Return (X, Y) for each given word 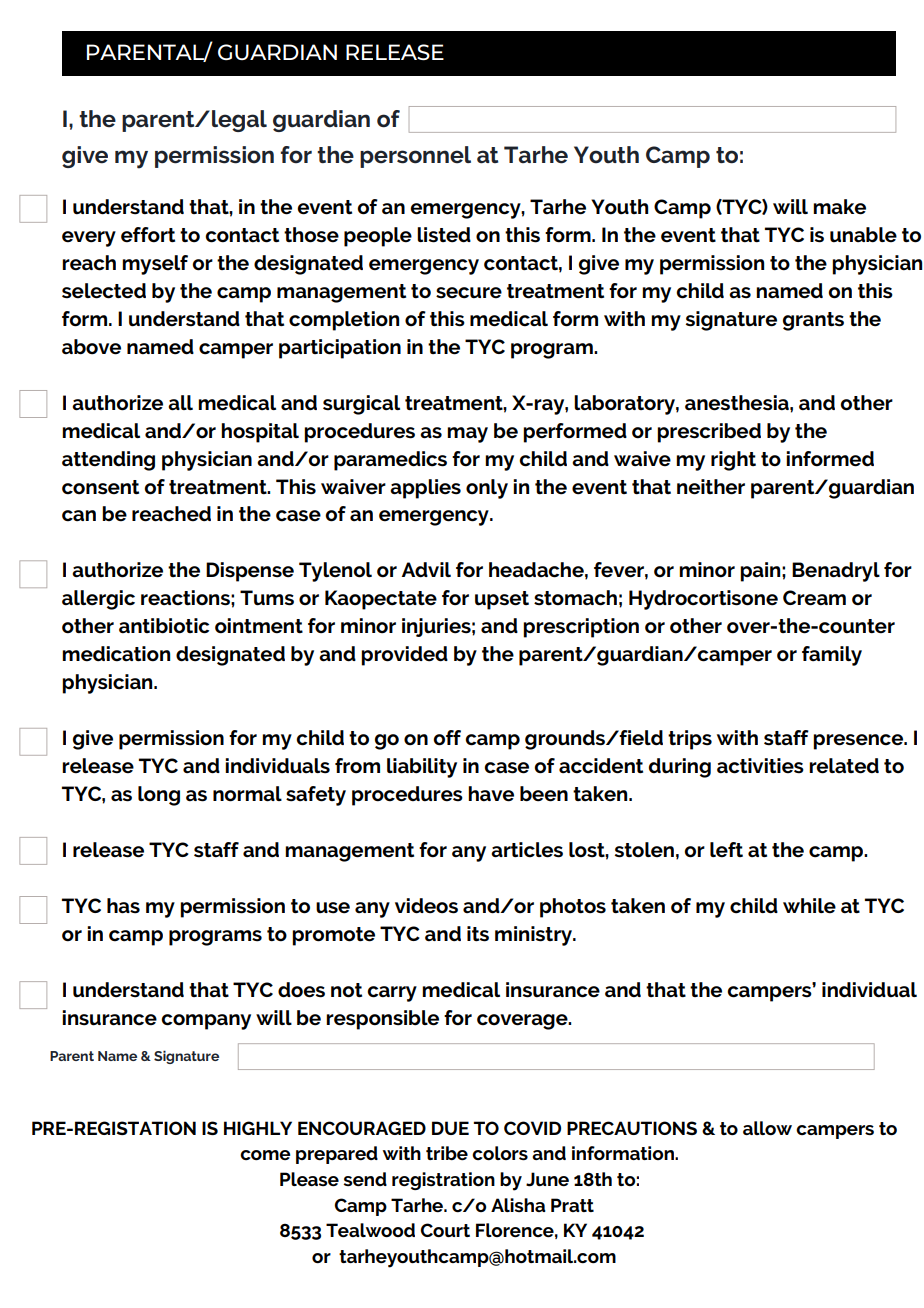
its (478, 934)
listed (444, 235)
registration (443, 1181)
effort (148, 235)
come (265, 1155)
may (467, 435)
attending (108, 461)
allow (767, 1128)
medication (116, 654)
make (839, 207)
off (447, 738)
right (733, 461)
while (809, 906)
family (832, 656)
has (123, 906)
